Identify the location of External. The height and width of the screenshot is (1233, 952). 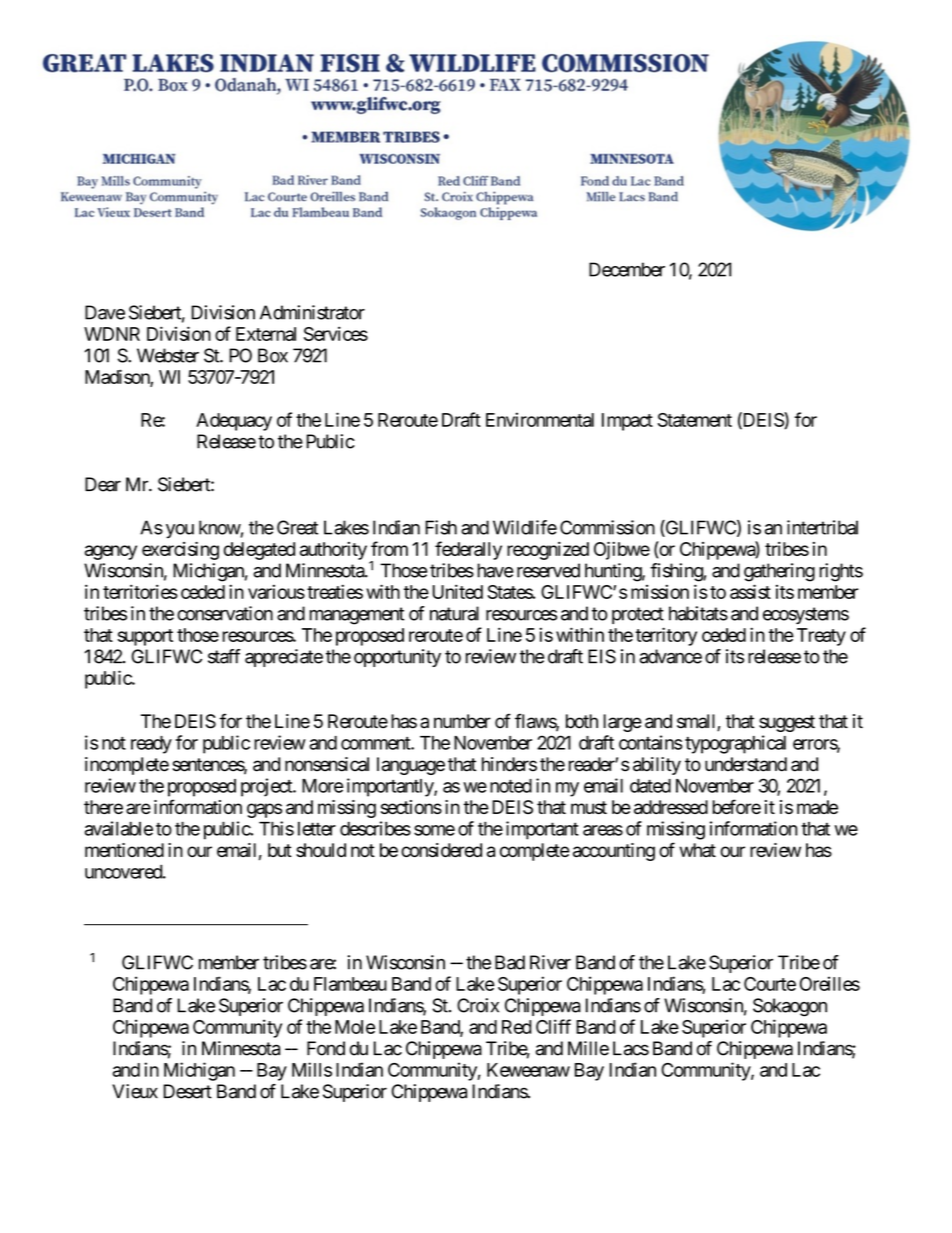
(266, 334).
